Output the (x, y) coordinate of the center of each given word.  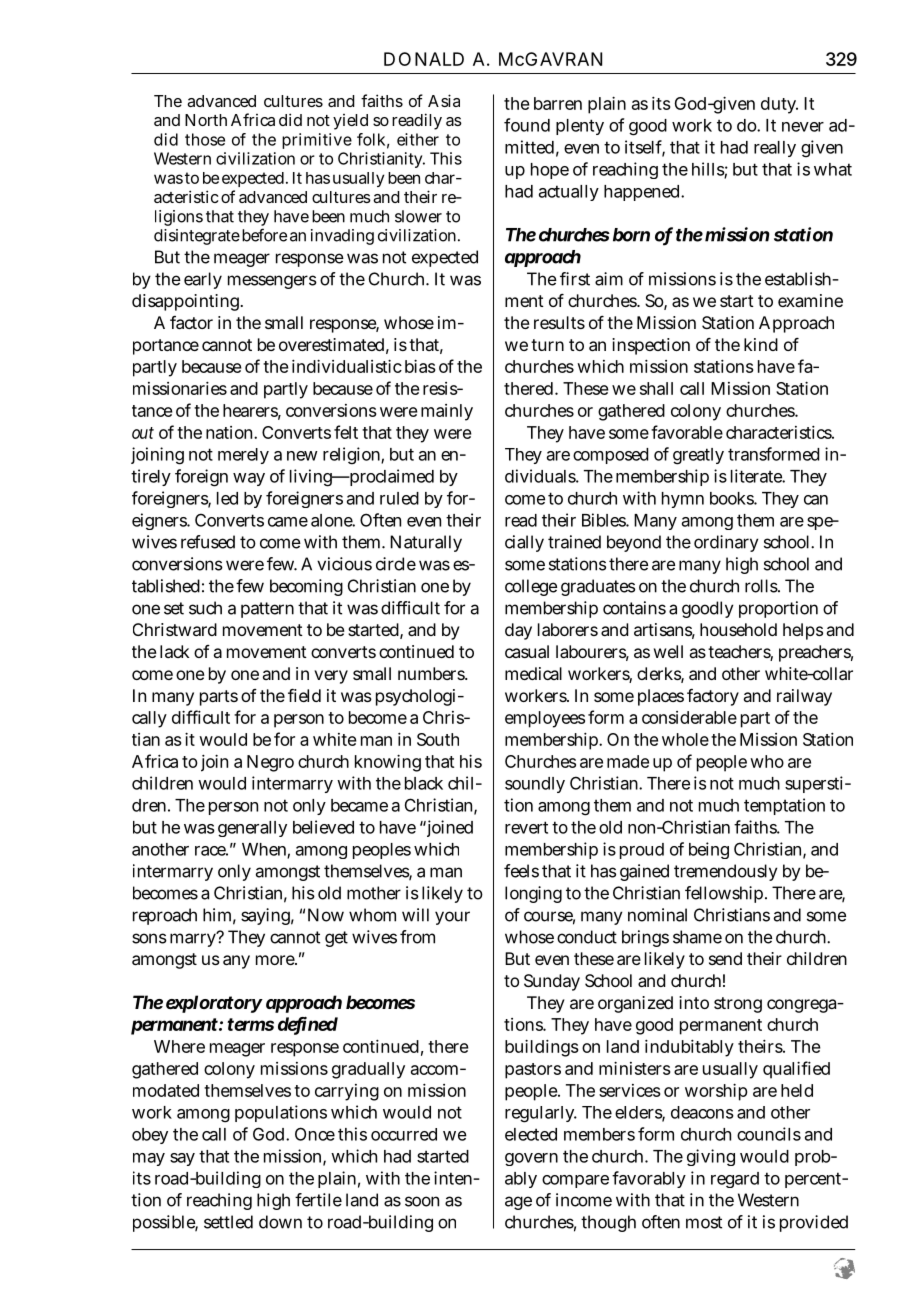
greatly (698, 456)
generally (252, 829)
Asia (444, 100)
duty (779, 105)
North (206, 120)
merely (243, 456)
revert (526, 827)
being (709, 850)
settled (228, 1222)
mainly (447, 412)
